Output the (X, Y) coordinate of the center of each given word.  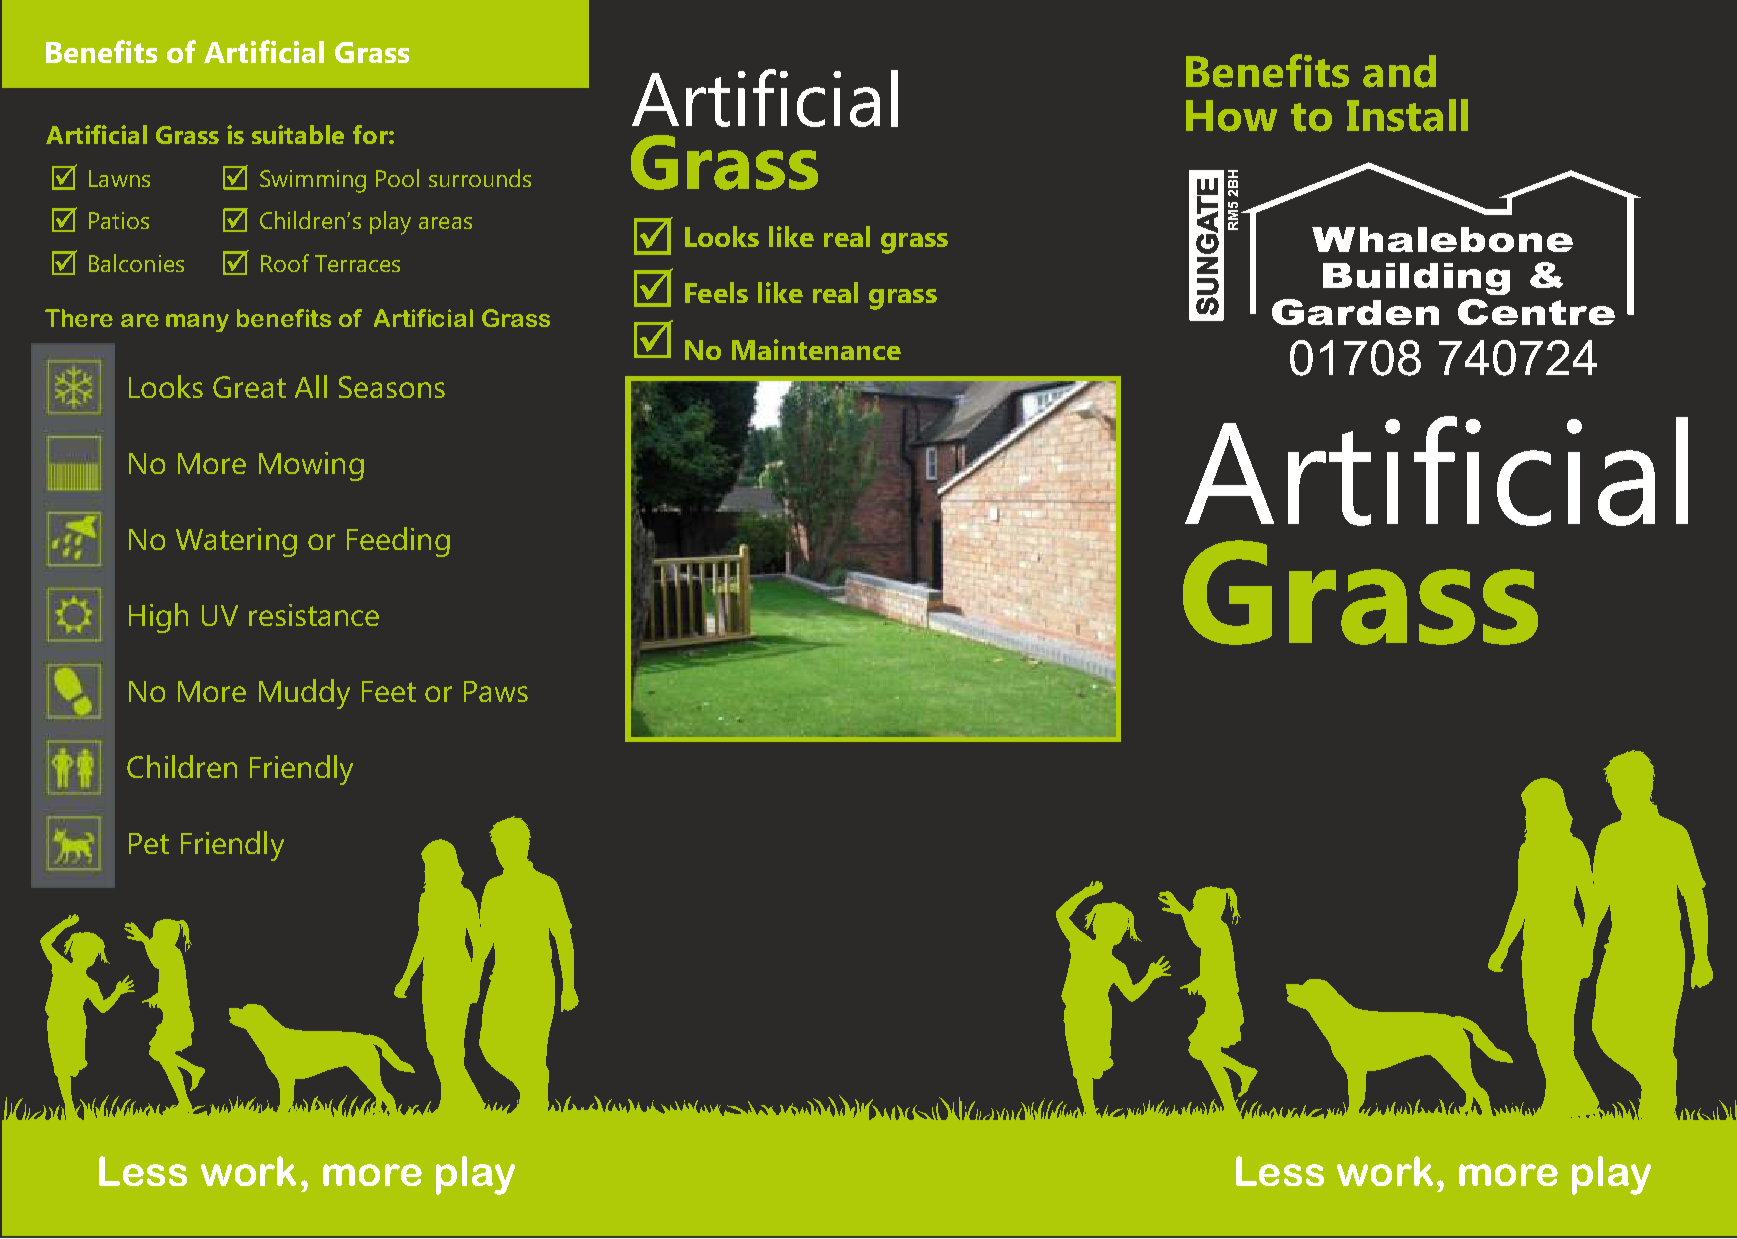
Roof (285, 263)
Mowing (311, 466)
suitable (298, 134)
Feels (716, 292)
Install (1407, 115)
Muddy (304, 694)
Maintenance (816, 349)
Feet (389, 691)
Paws (496, 691)
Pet (149, 843)
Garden (1355, 312)
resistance (314, 615)
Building (1416, 279)
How (1231, 116)
